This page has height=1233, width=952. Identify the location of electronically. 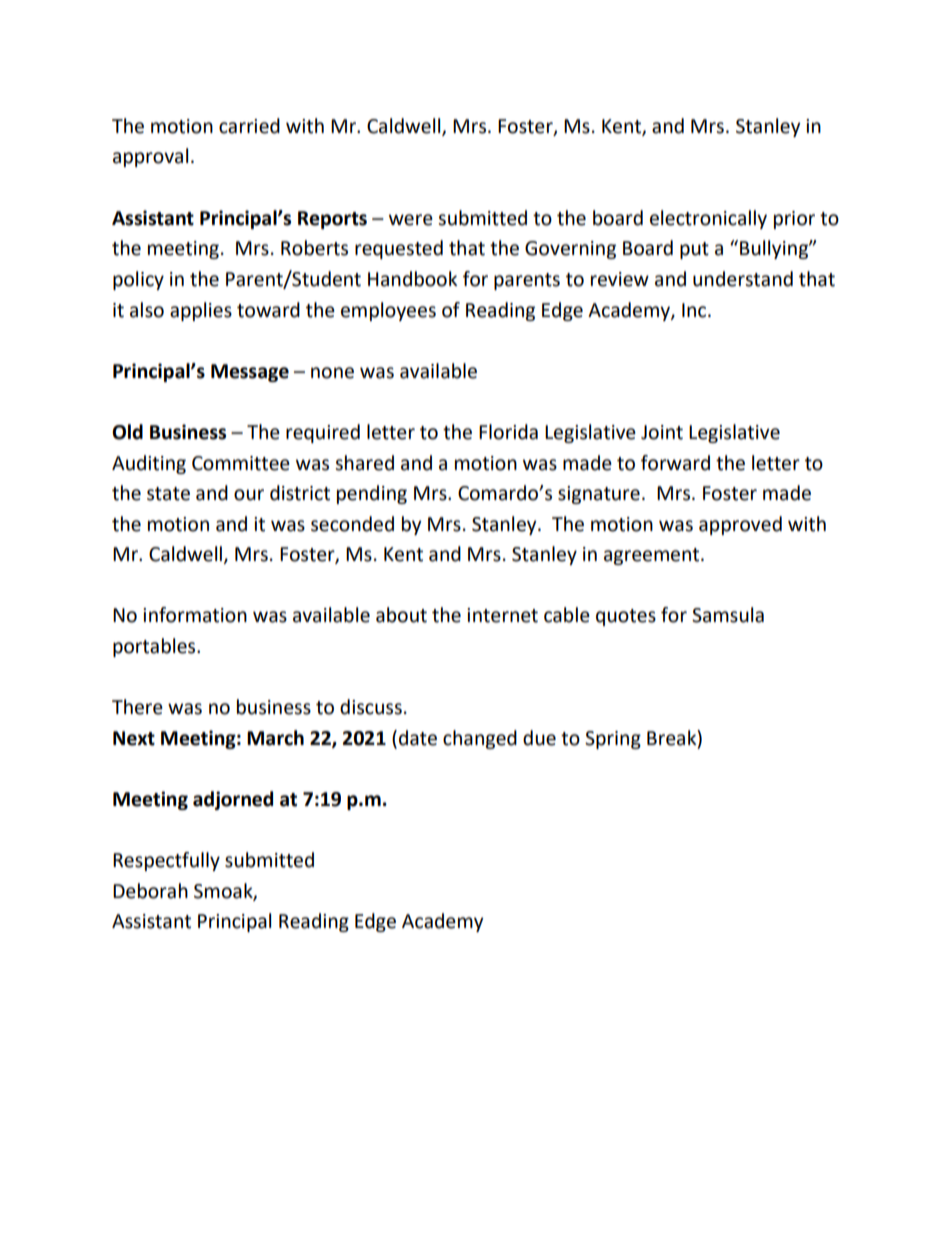
(708, 219).
